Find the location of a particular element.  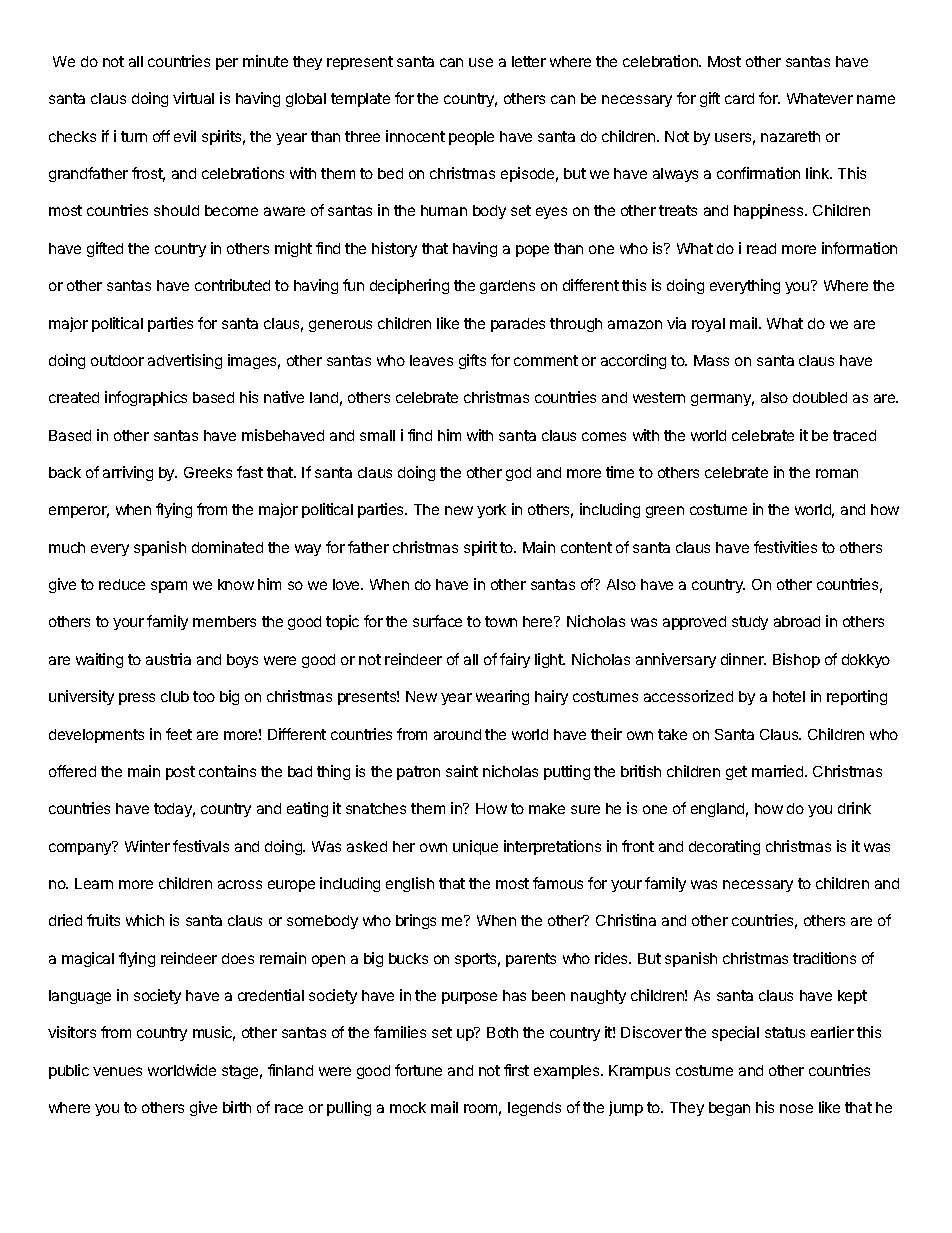

card is located at coordinates (739, 98).
